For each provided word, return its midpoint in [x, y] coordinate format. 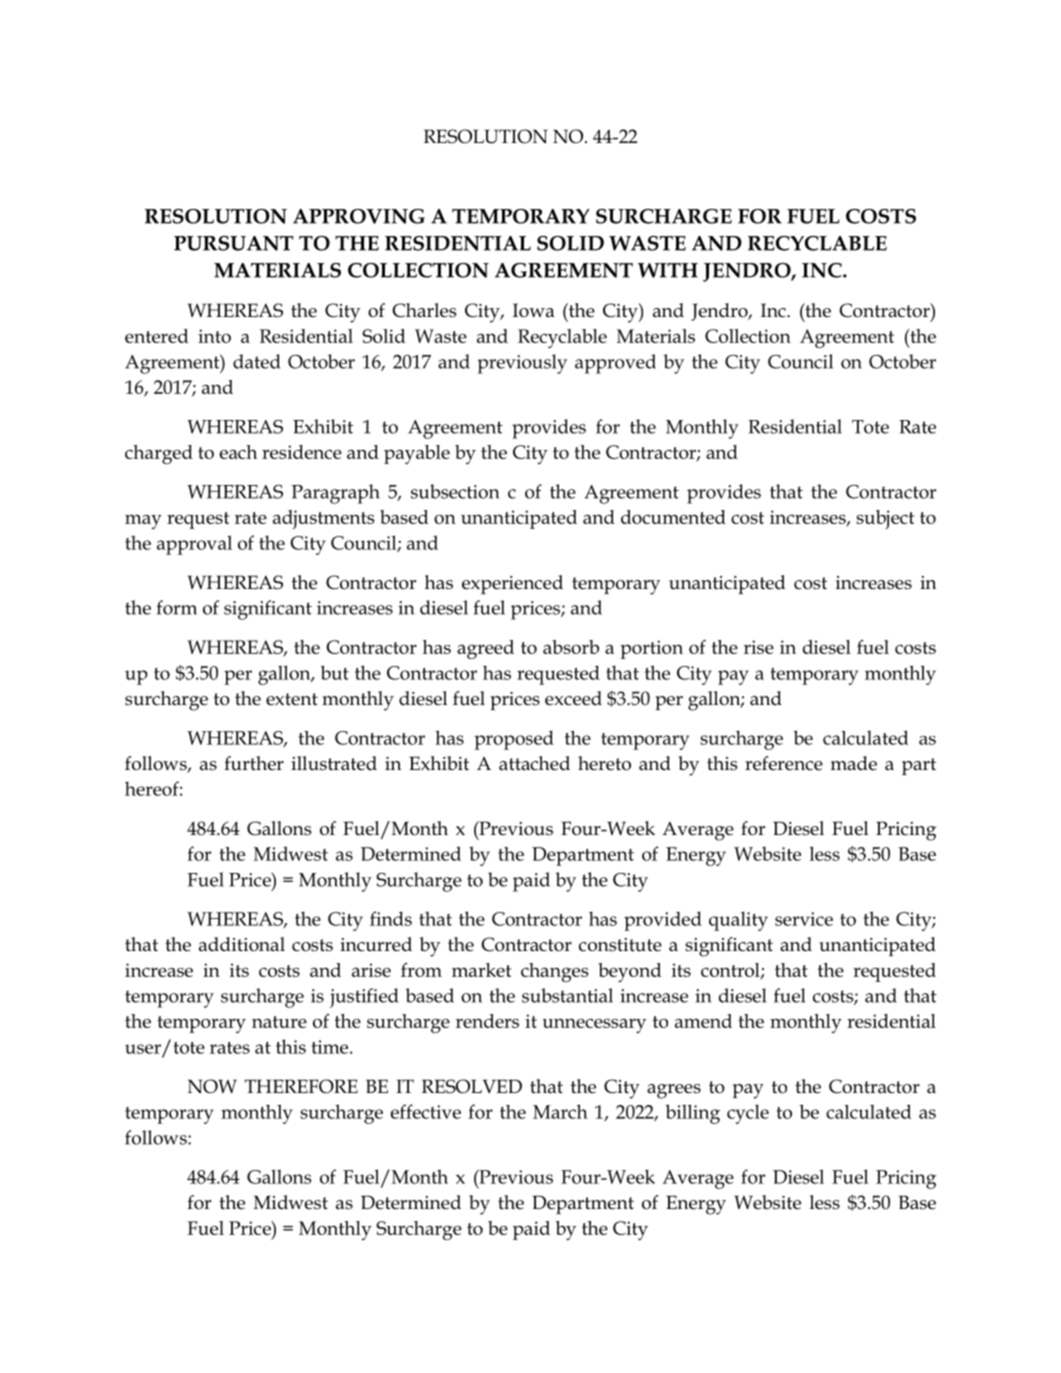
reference [784, 763]
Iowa [534, 310]
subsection [455, 491]
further [254, 763]
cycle [748, 1114]
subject [885, 519]
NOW [212, 1086]
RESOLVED [472, 1086]
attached [534, 763]
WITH [668, 270]
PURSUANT [234, 243]
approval [194, 545]
